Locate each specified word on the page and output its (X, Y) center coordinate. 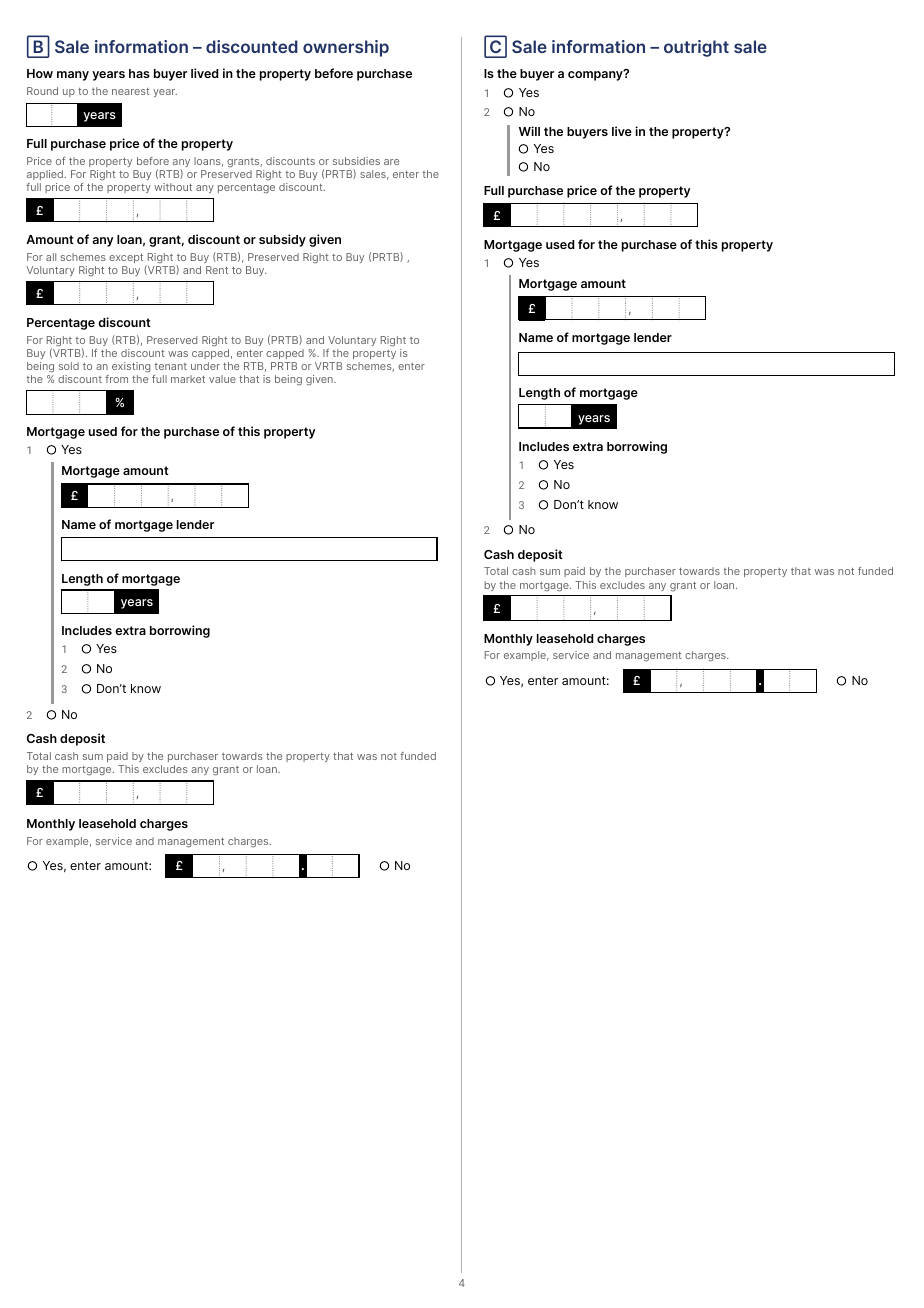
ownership (346, 48)
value (222, 379)
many (73, 76)
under (205, 366)
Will (529, 131)
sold (69, 366)
